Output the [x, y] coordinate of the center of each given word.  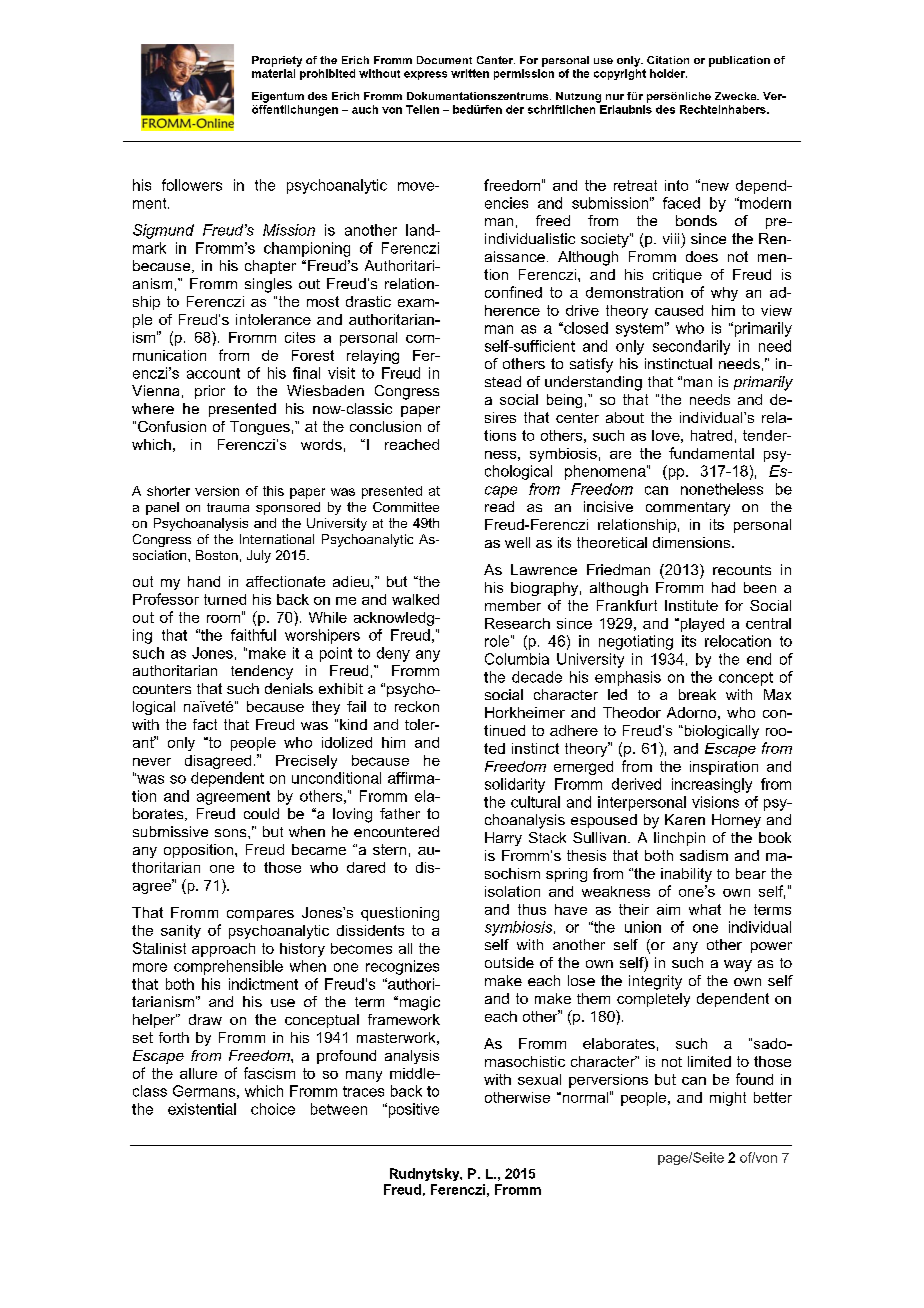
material [273, 73]
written [470, 73]
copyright [620, 74]
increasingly [712, 785]
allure [198, 1073]
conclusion [385, 426]
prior [210, 392]
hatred [711, 435]
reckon [417, 706]
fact [205, 724]
